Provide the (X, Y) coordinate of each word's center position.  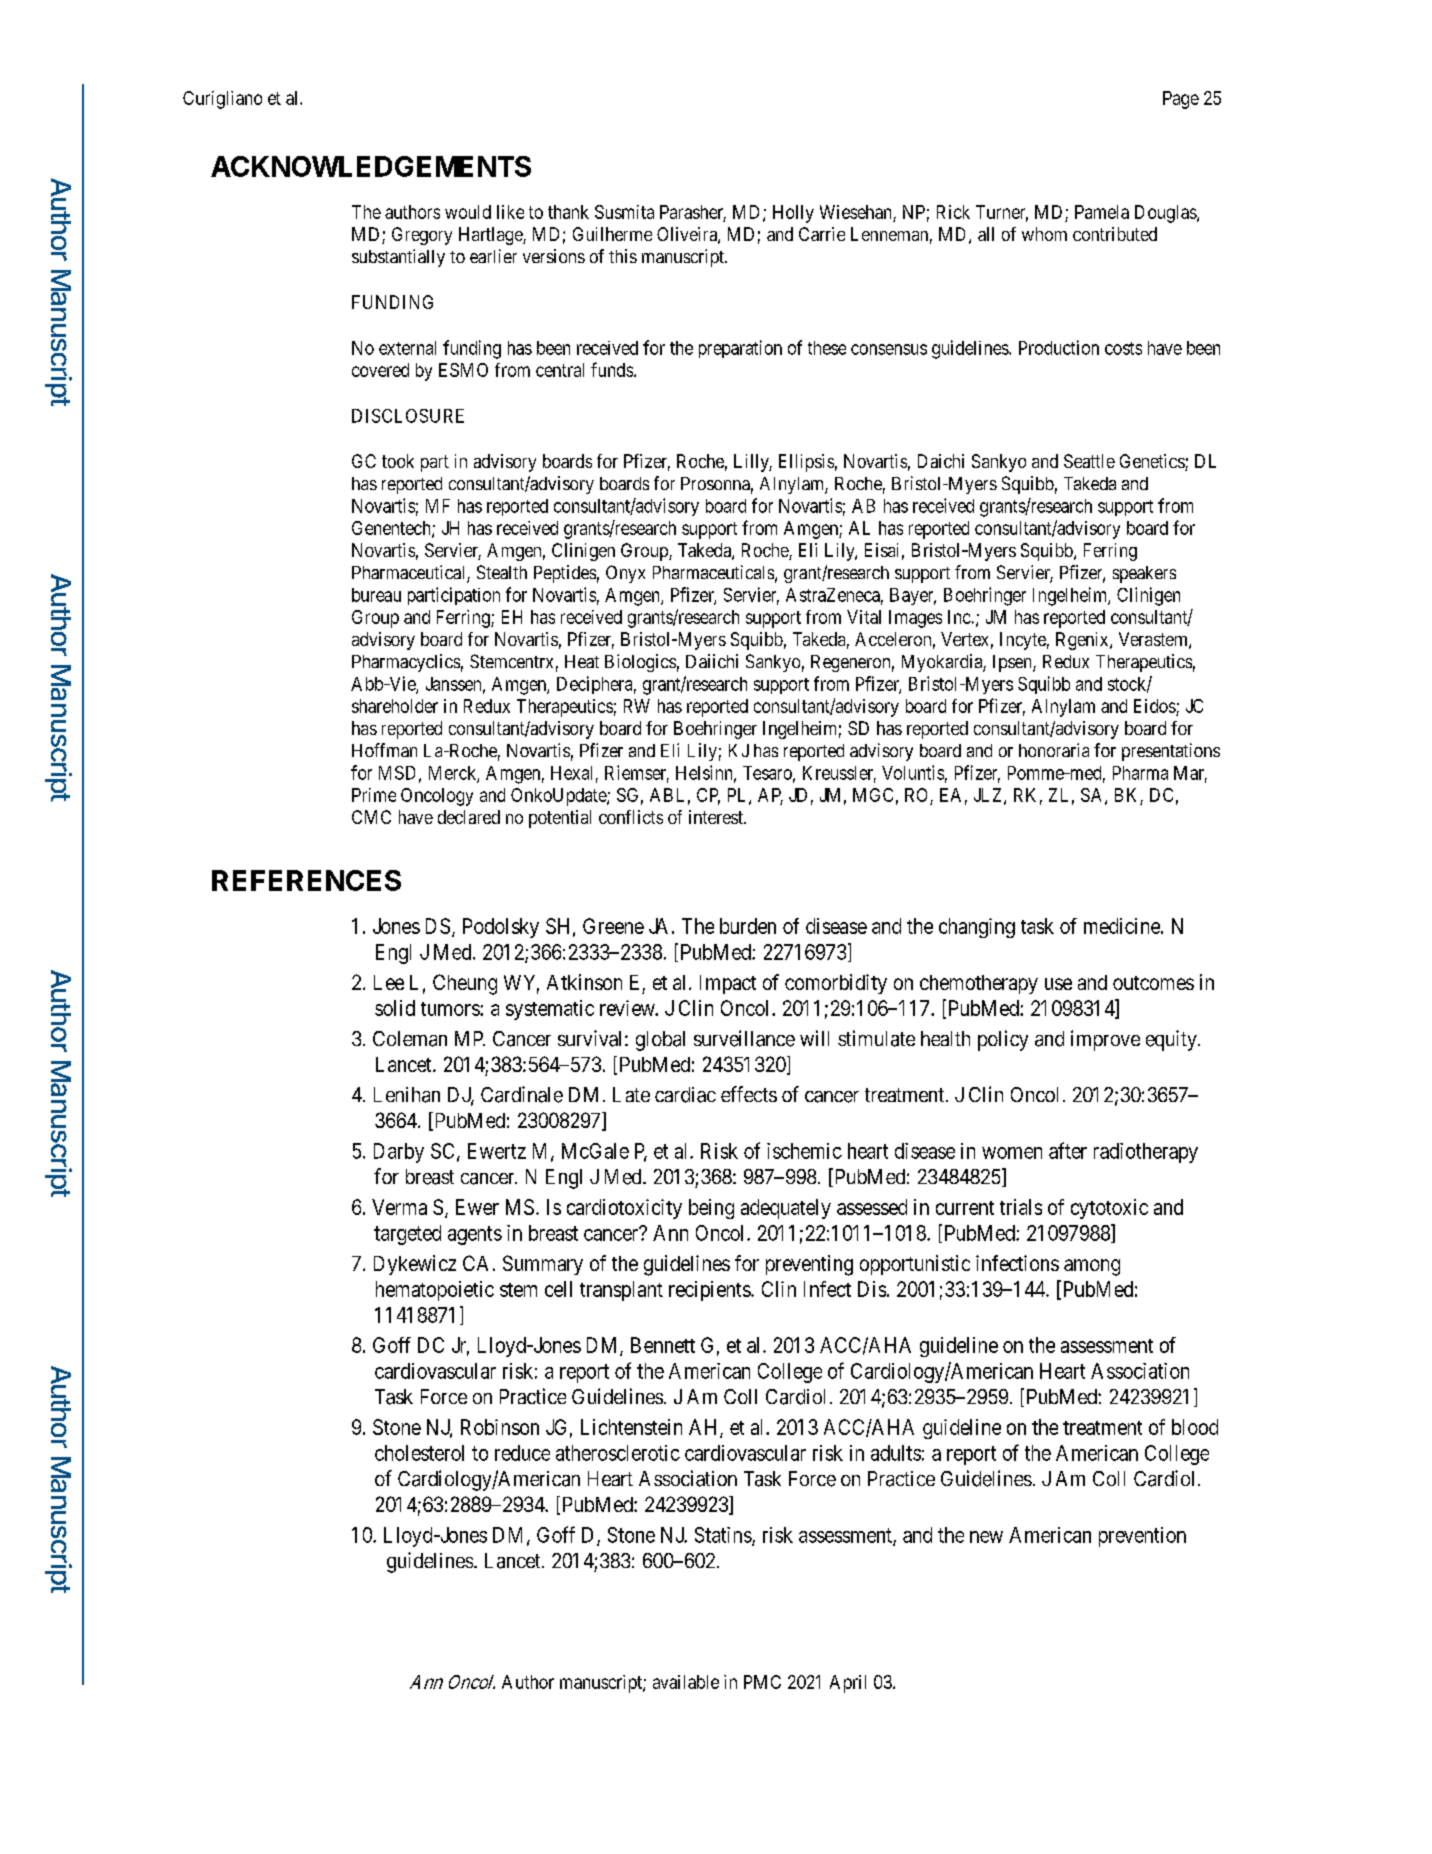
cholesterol (419, 1453)
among (1092, 1267)
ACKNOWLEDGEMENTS (371, 166)
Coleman (410, 1039)
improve (1105, 1040)
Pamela (1102, 212)
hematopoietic (435, 1291)
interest (717, 817)
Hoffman (384, 750)
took (398, 461)
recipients (710, 1291)
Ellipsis (806, 463)
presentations (1171, 752)
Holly (793, 214)
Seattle (1089, 461)
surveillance (744, 1038)
